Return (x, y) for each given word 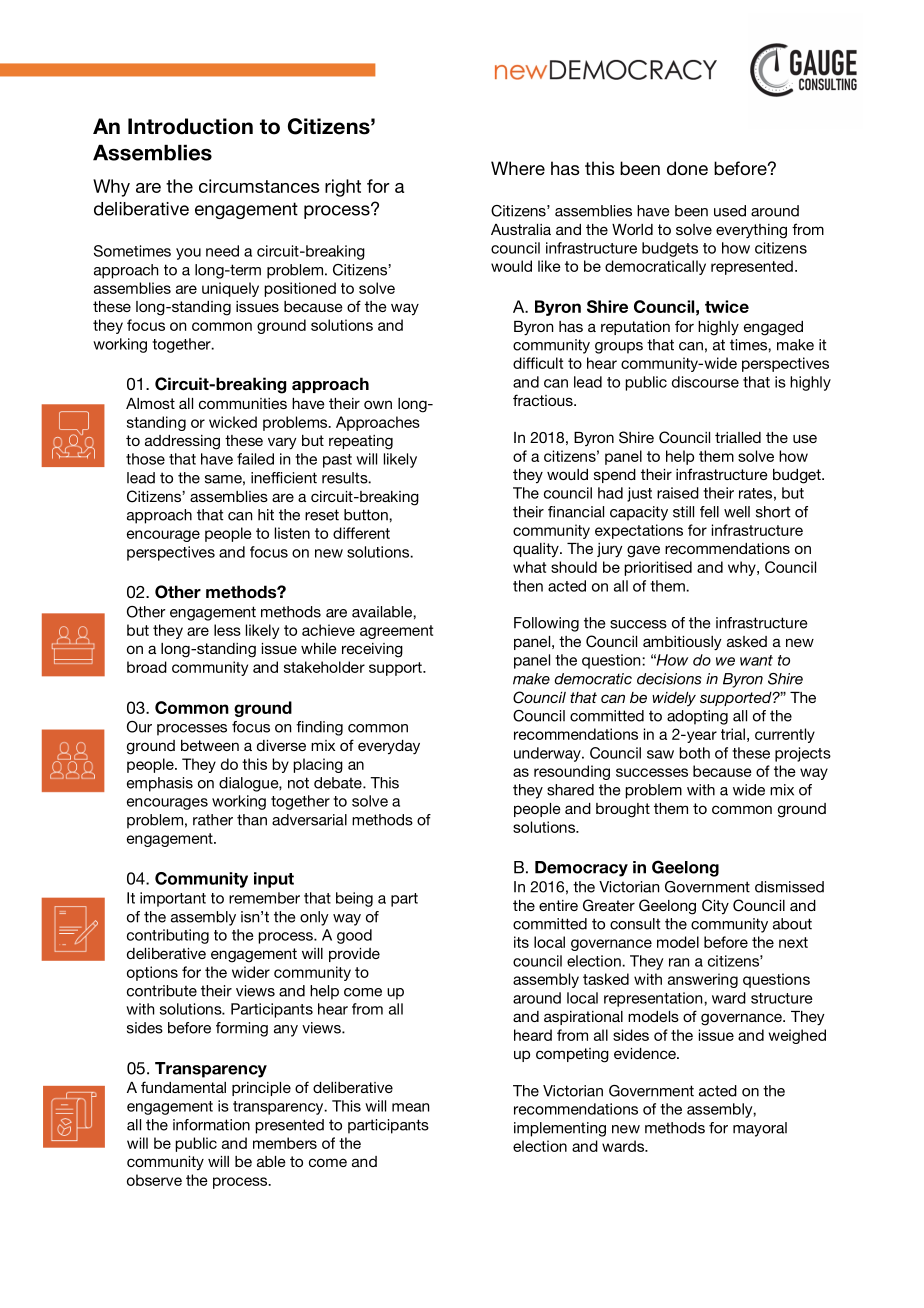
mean (410, 1107)
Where (518, 168)
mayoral (760, 1129)
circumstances (259, 186)
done (687, 168)
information (211, 1125)
